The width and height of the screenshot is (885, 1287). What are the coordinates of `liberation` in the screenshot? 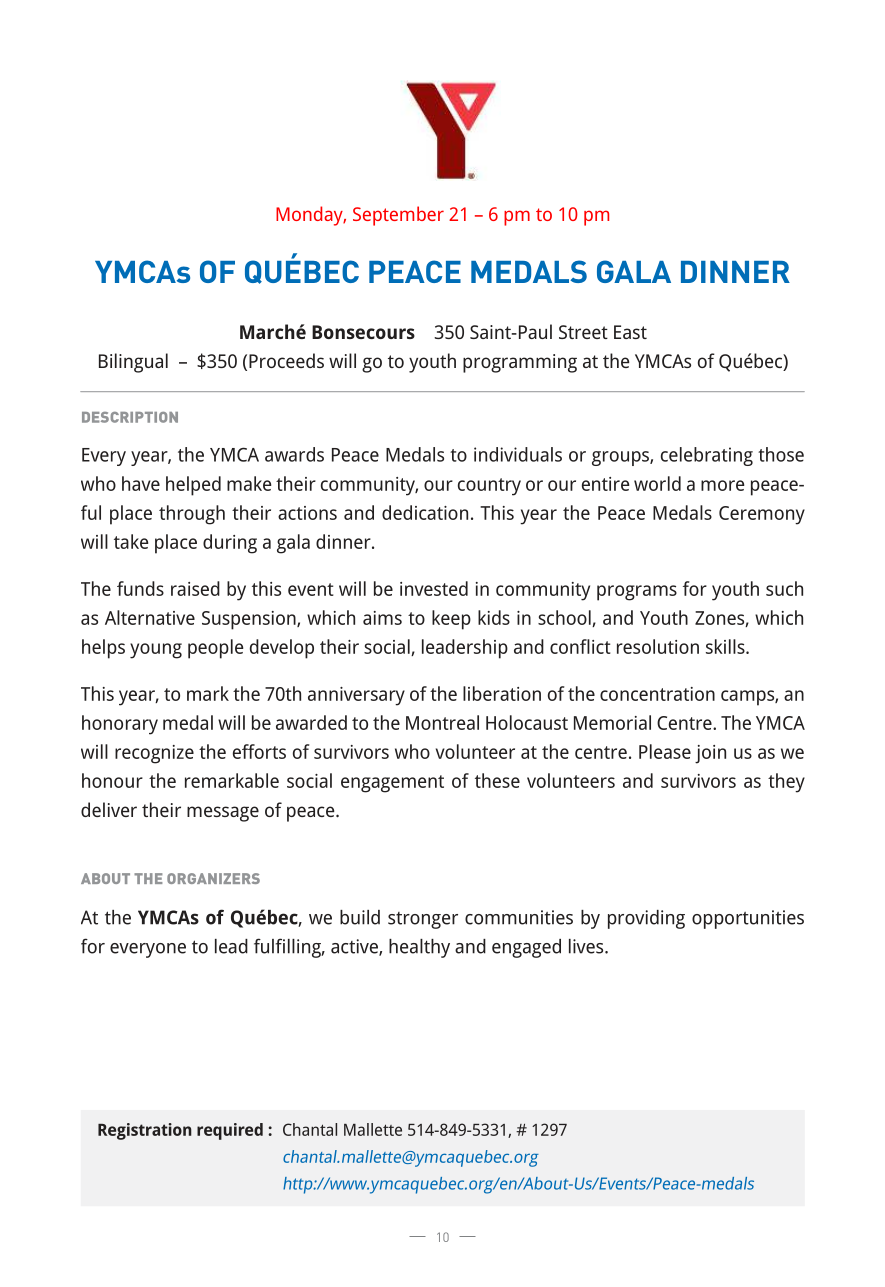 It's located at (502, 693).
